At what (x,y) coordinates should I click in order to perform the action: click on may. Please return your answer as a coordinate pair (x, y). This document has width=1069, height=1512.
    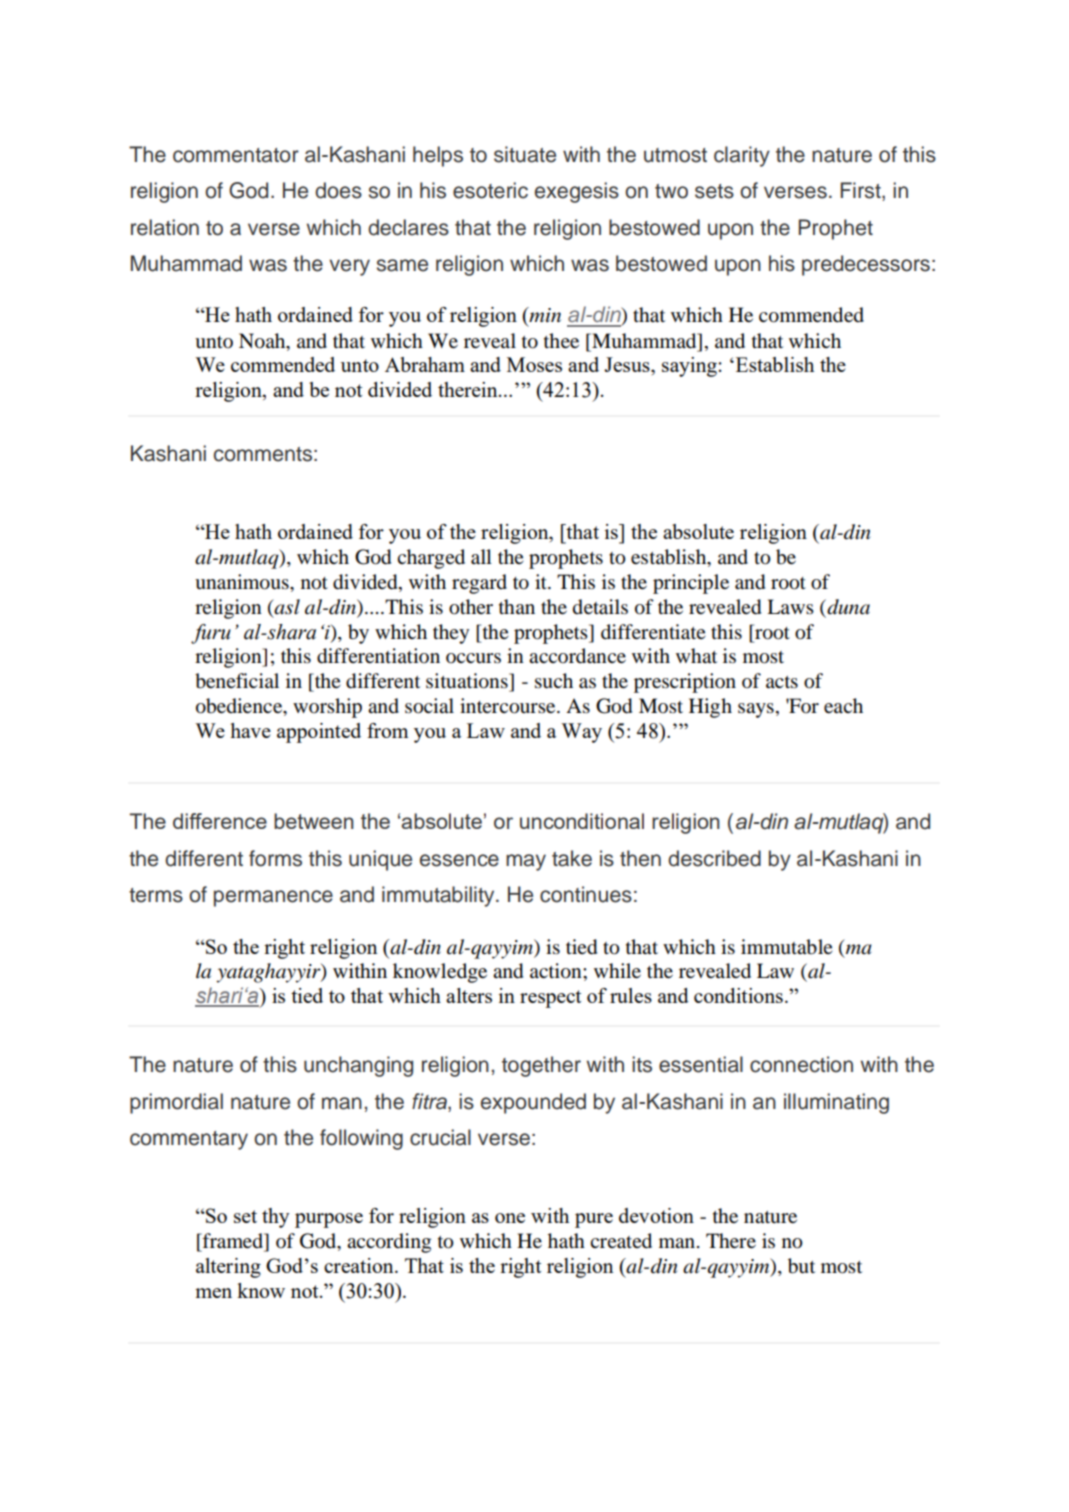
    Looking at the image, I should click on (526, 862).
